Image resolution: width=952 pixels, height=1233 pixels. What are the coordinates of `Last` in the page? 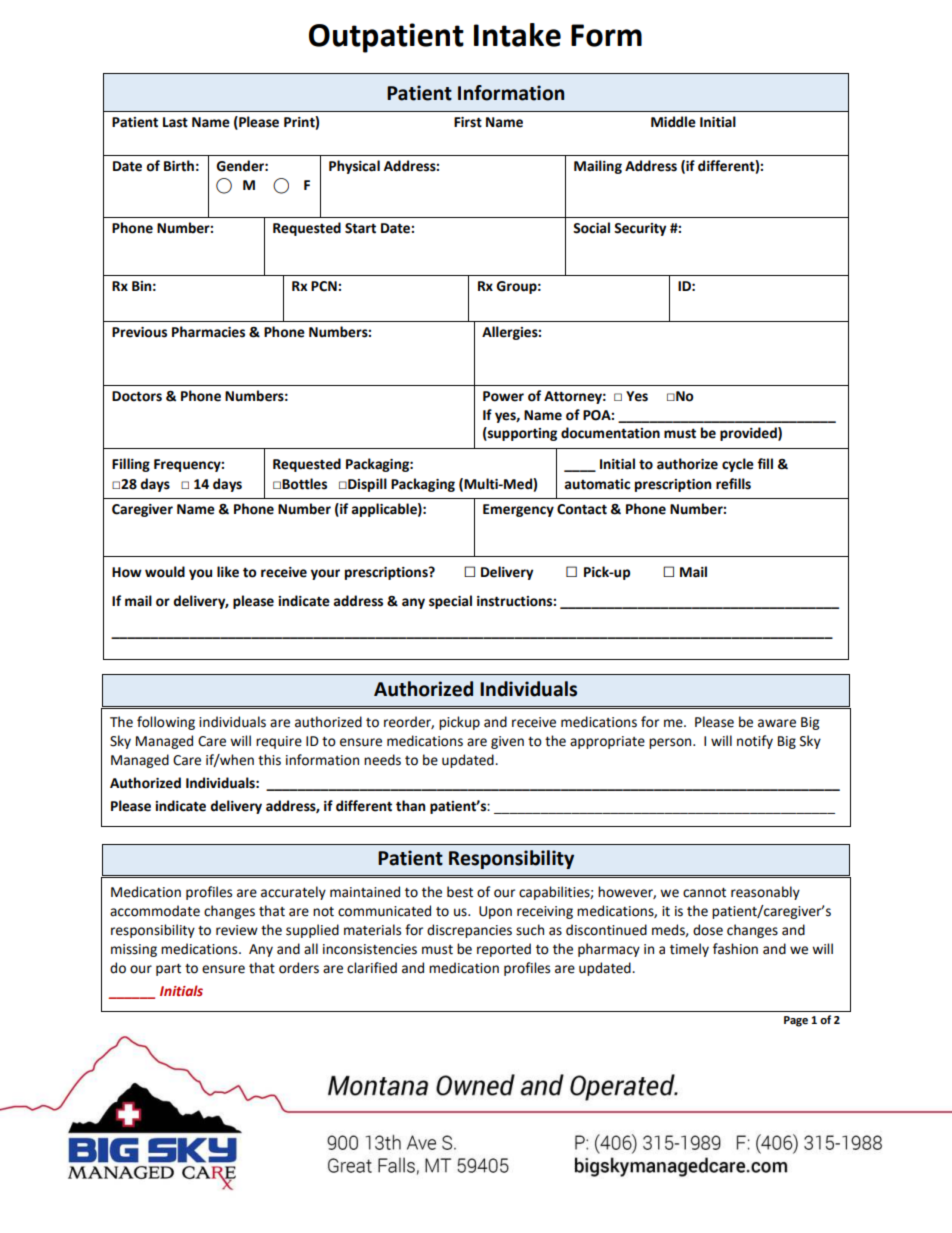 It's located at (175, 122).
